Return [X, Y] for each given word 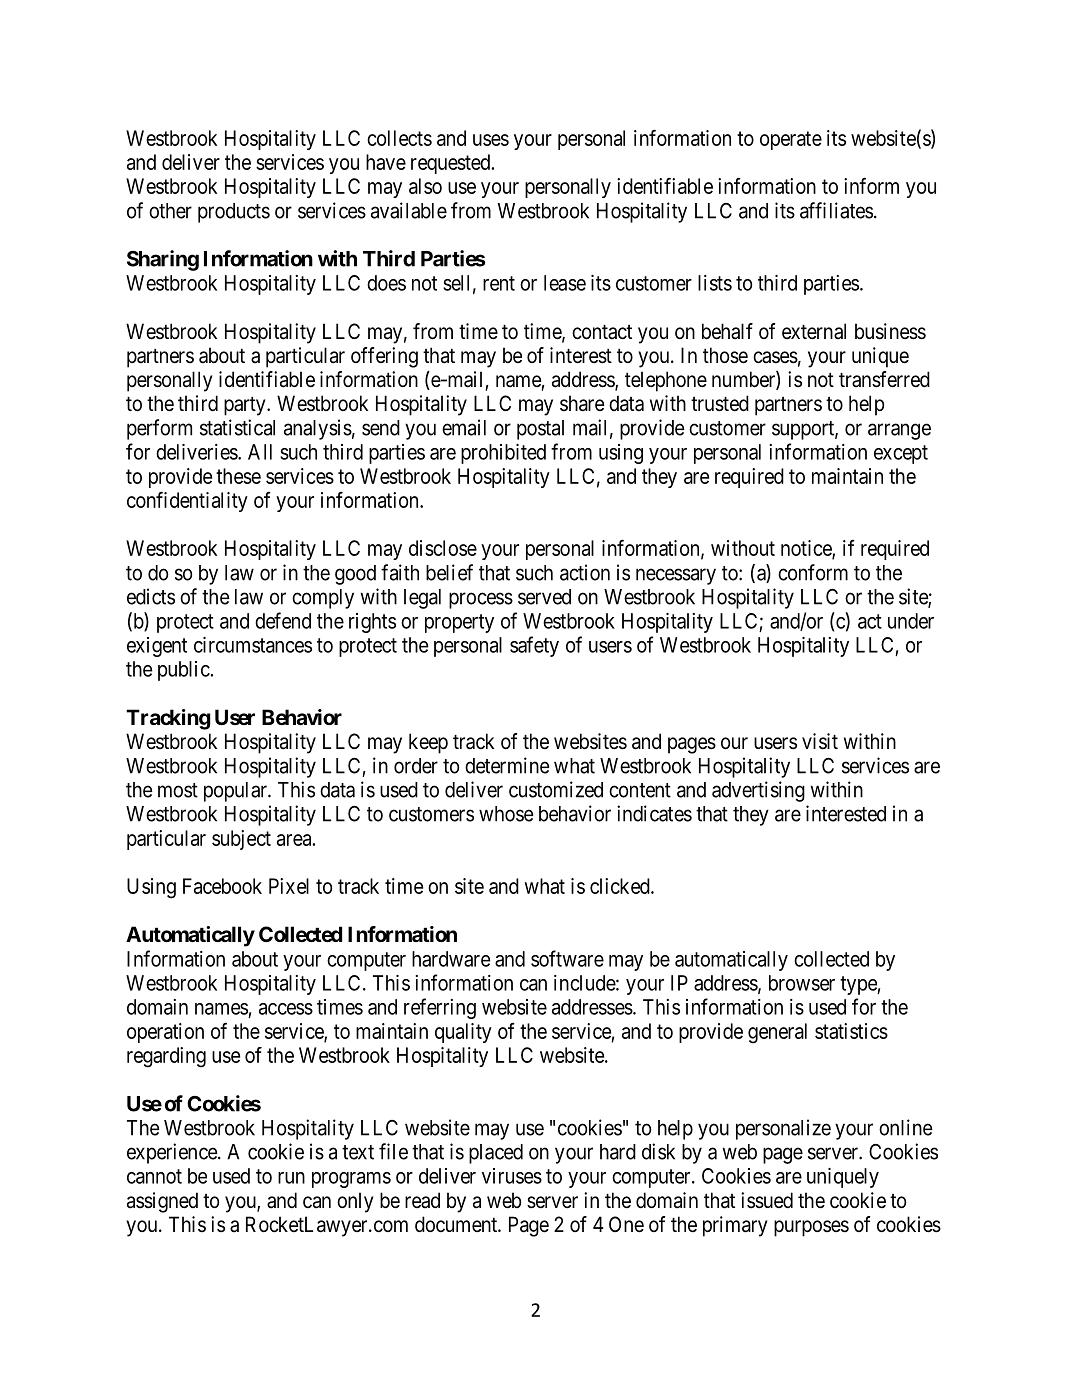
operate [791, 140]
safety [534, 646]
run [291, 1178]
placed [496, 1154]
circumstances [253, 645]
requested [452, 164]
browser [802, 983]
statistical [237, 427]
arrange [899, 431]
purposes [811, 1228]
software [567, 958]
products [234, 213]
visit [820, 741]
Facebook [222, 886]
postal [540, 430]
